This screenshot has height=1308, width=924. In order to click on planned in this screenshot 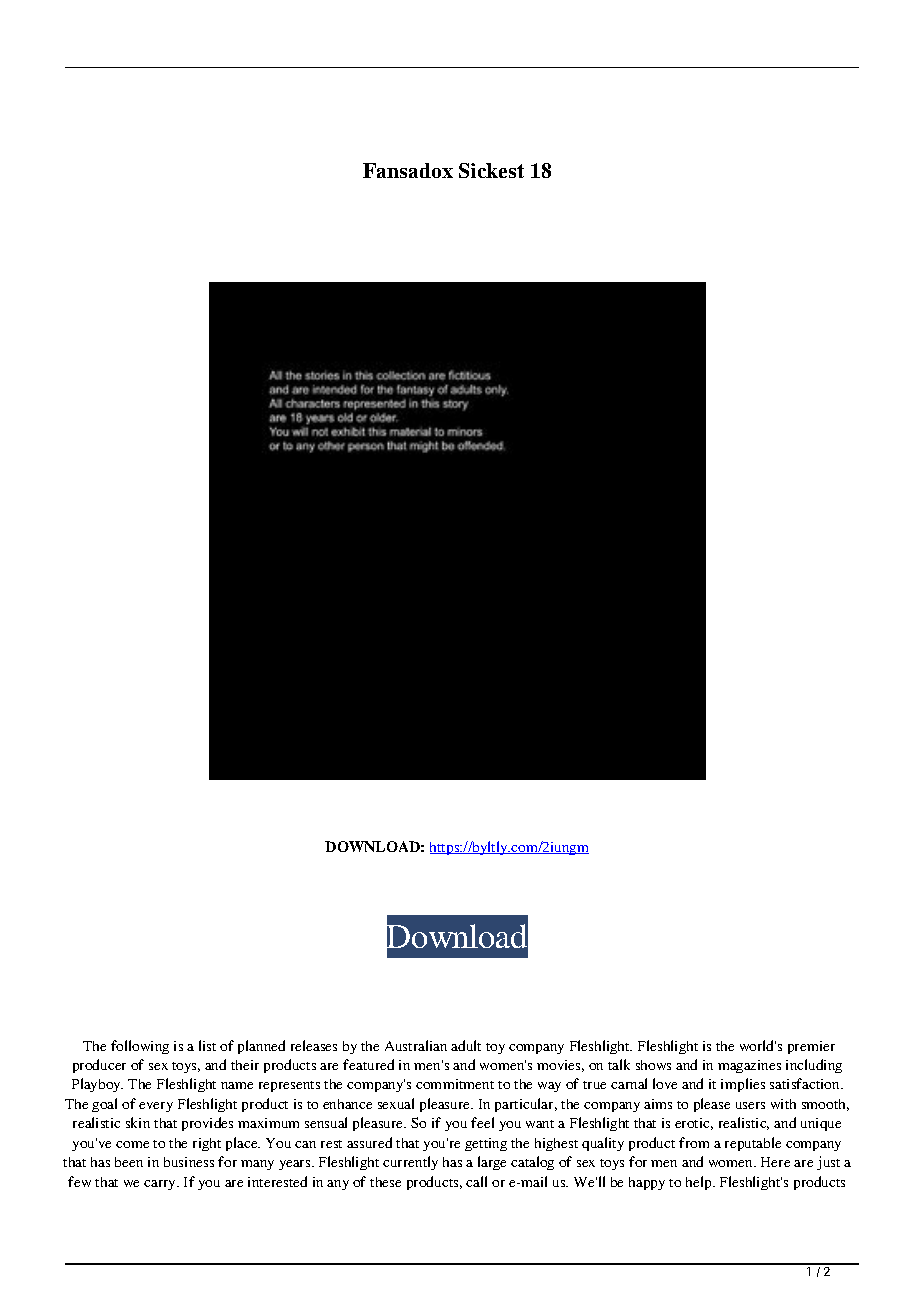, I will do `click(261, 1047)`.
